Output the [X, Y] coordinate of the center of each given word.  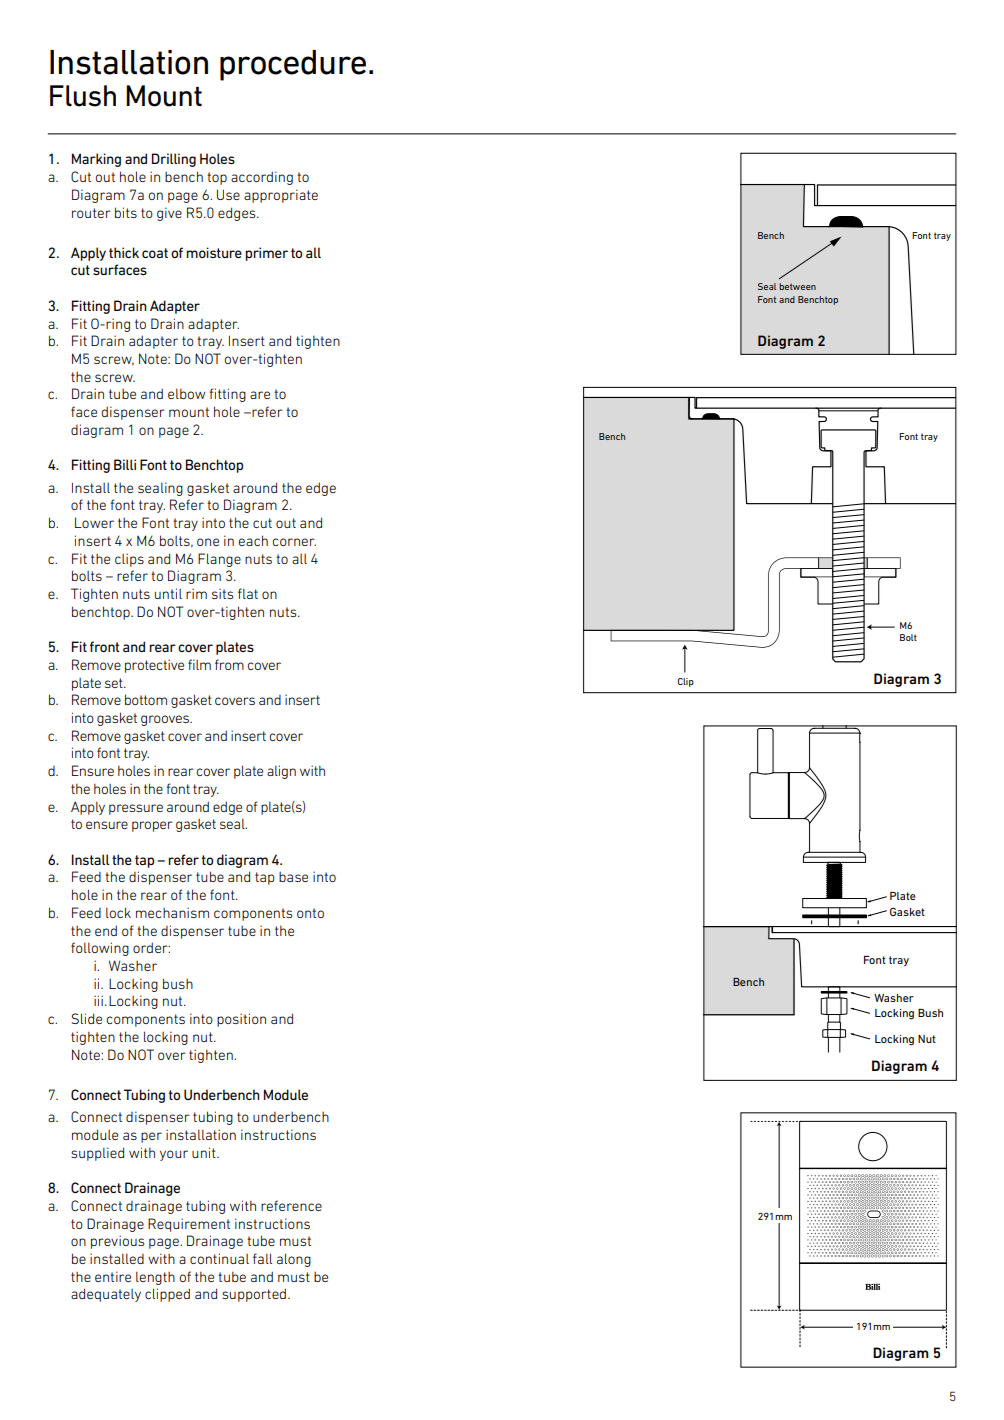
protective [154, 666]
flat [248, 593]
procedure [293, 65]
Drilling [174, 160]
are [260, 395]
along [294, 1260]
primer [266, 254]
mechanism [172, 912]
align [281, 772]
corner [294, 542]
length [155, 1278]
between [797, 286]
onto [310, 913]
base [293, 877]
